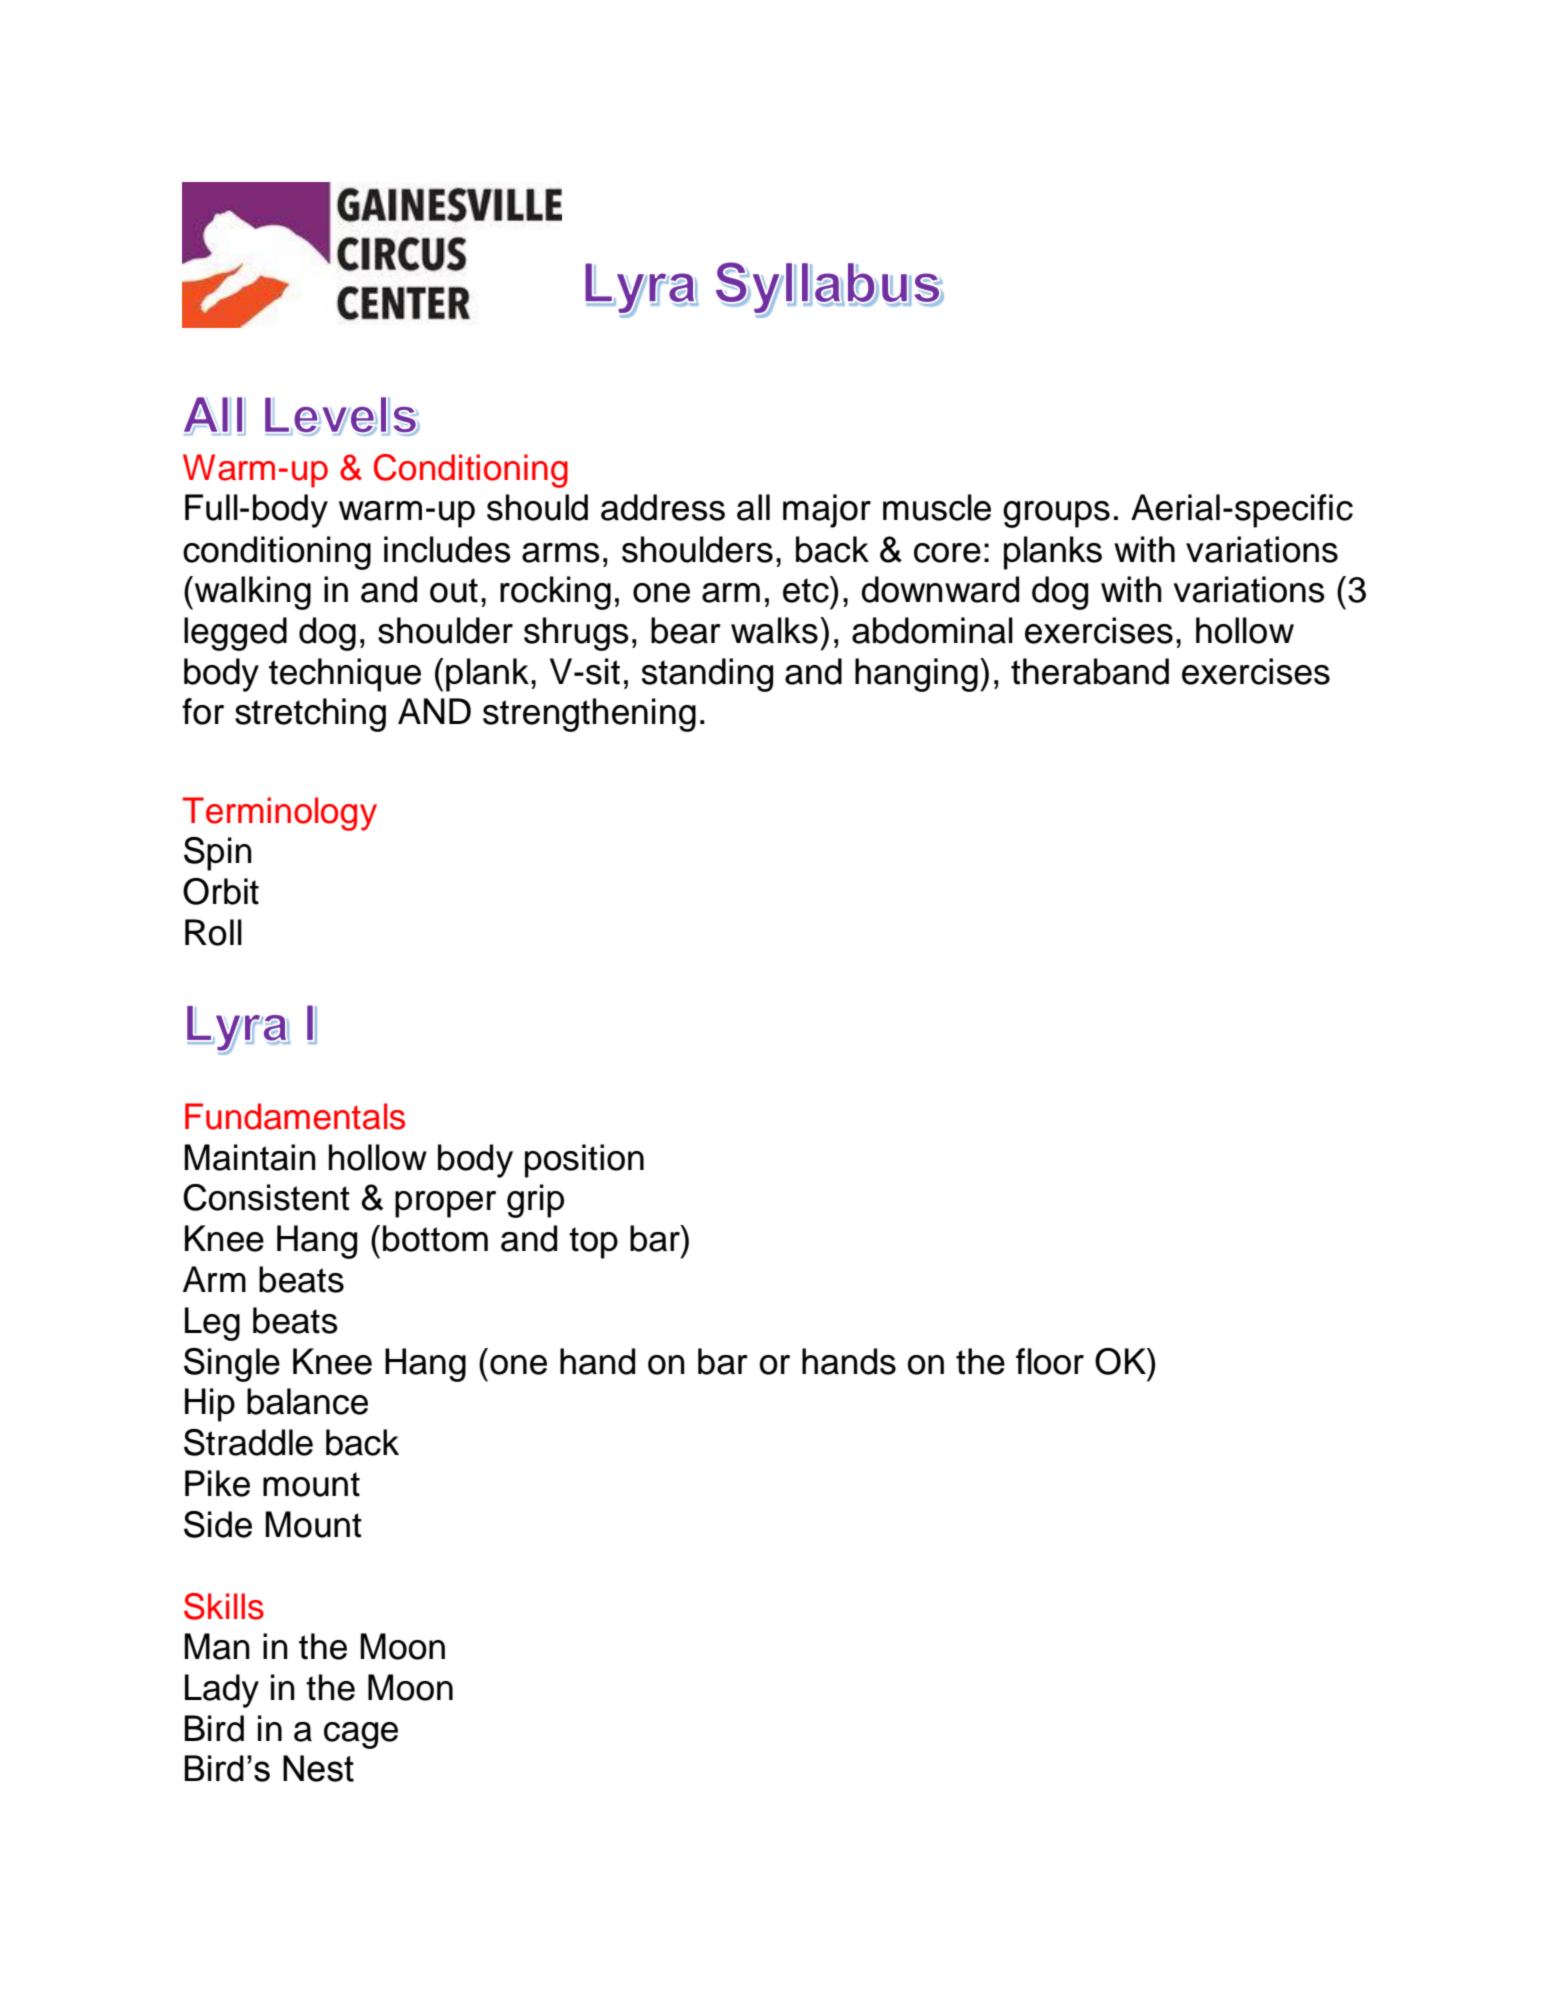 The width and height of the screenshot is (1551, 2007). Describe the element at coordinates (947, 553) in the screenshot. I see `core` at that location.
